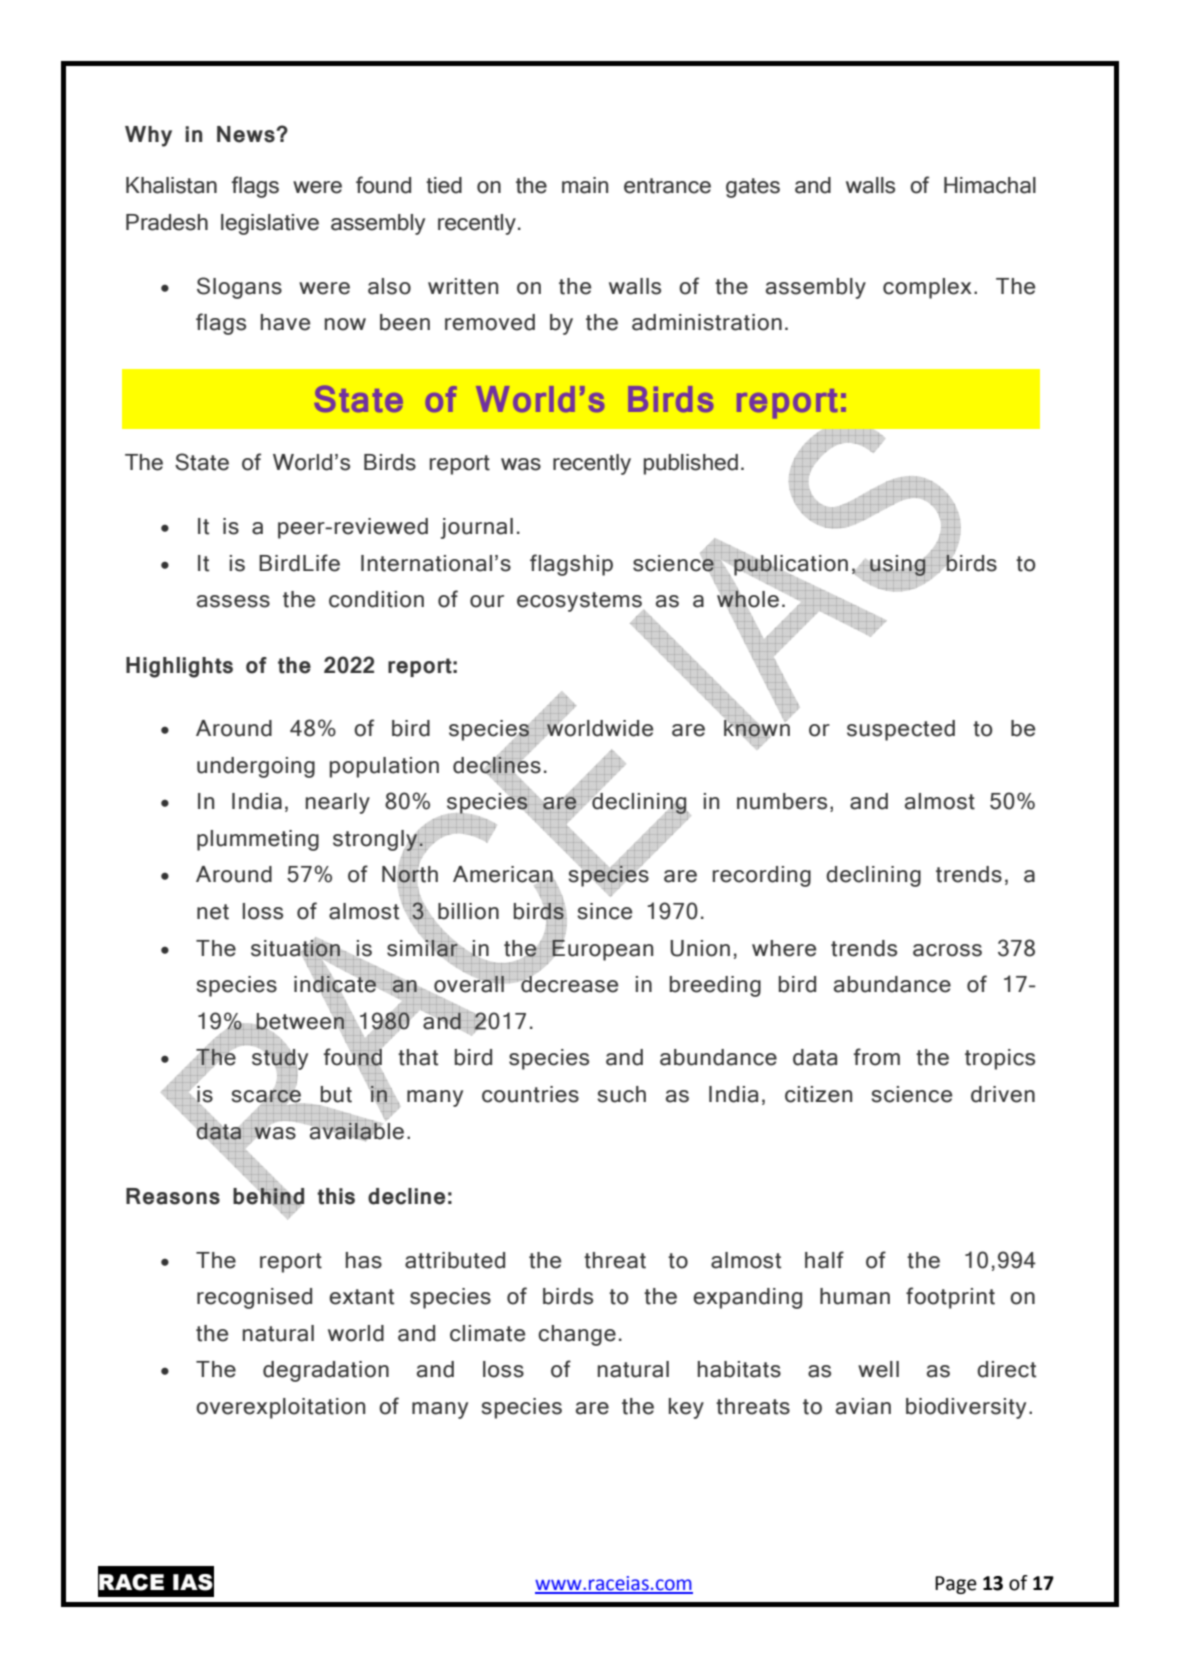 This document has height=1668, width=1179. Describe the element at coordinates (247, 134) in the document. I see `News` at that location.
